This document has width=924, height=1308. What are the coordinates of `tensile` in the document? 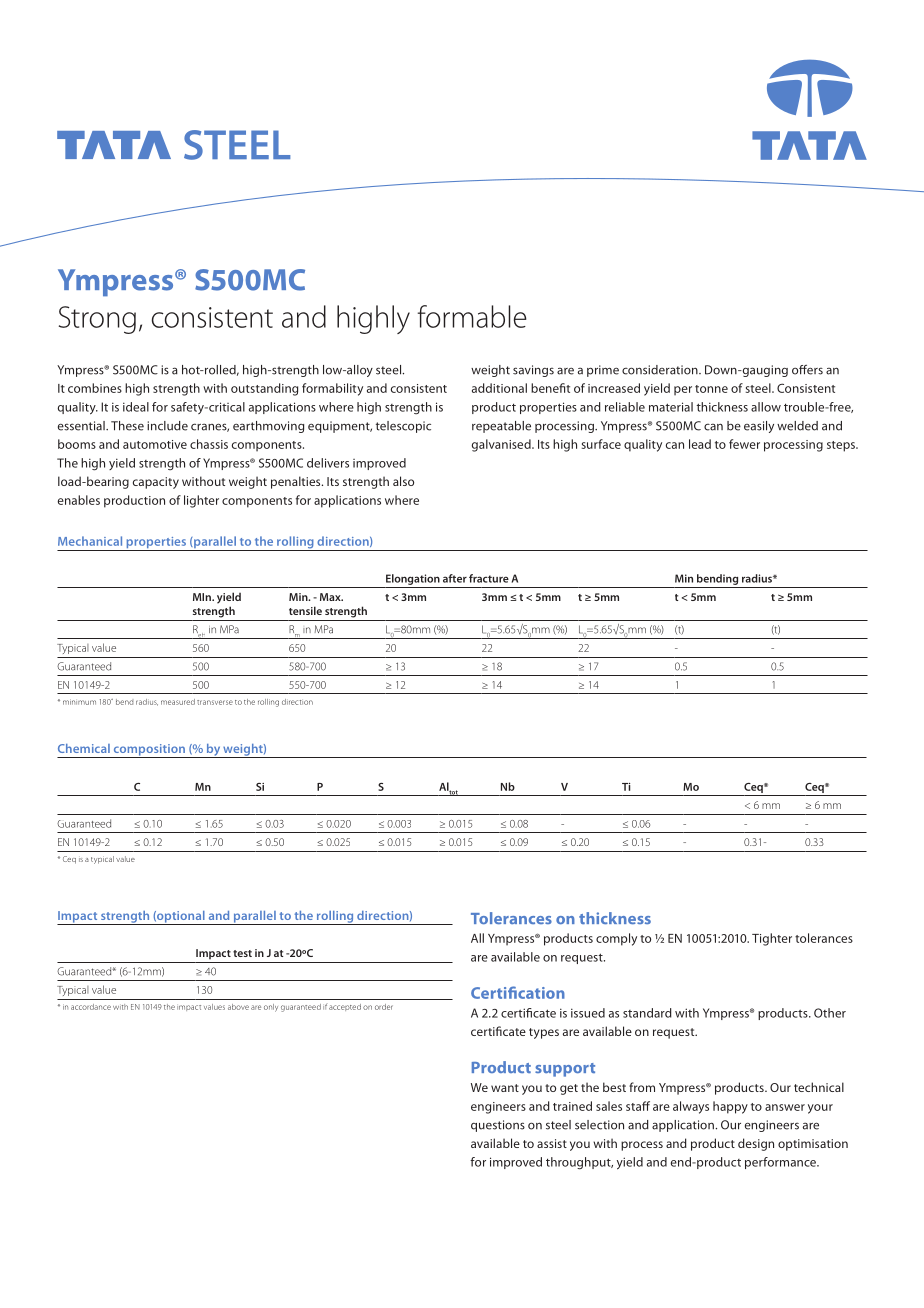 It's located at (305, 610).
